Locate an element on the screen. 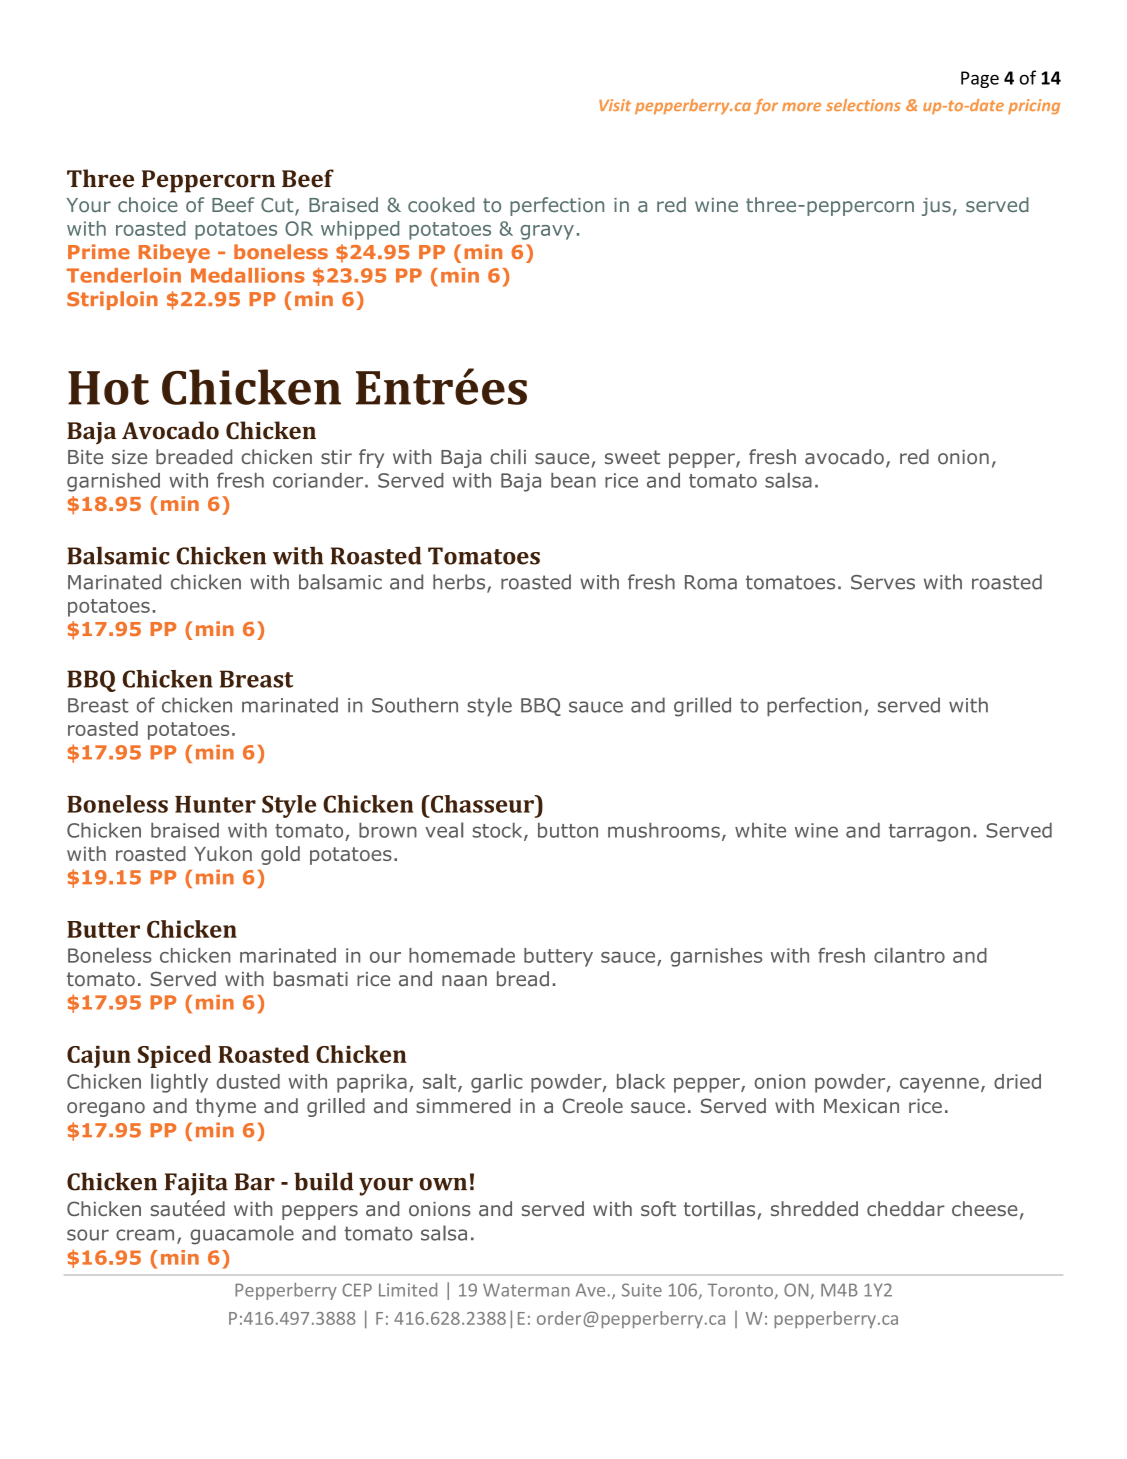  bean is located at coordinates (573, 480).
